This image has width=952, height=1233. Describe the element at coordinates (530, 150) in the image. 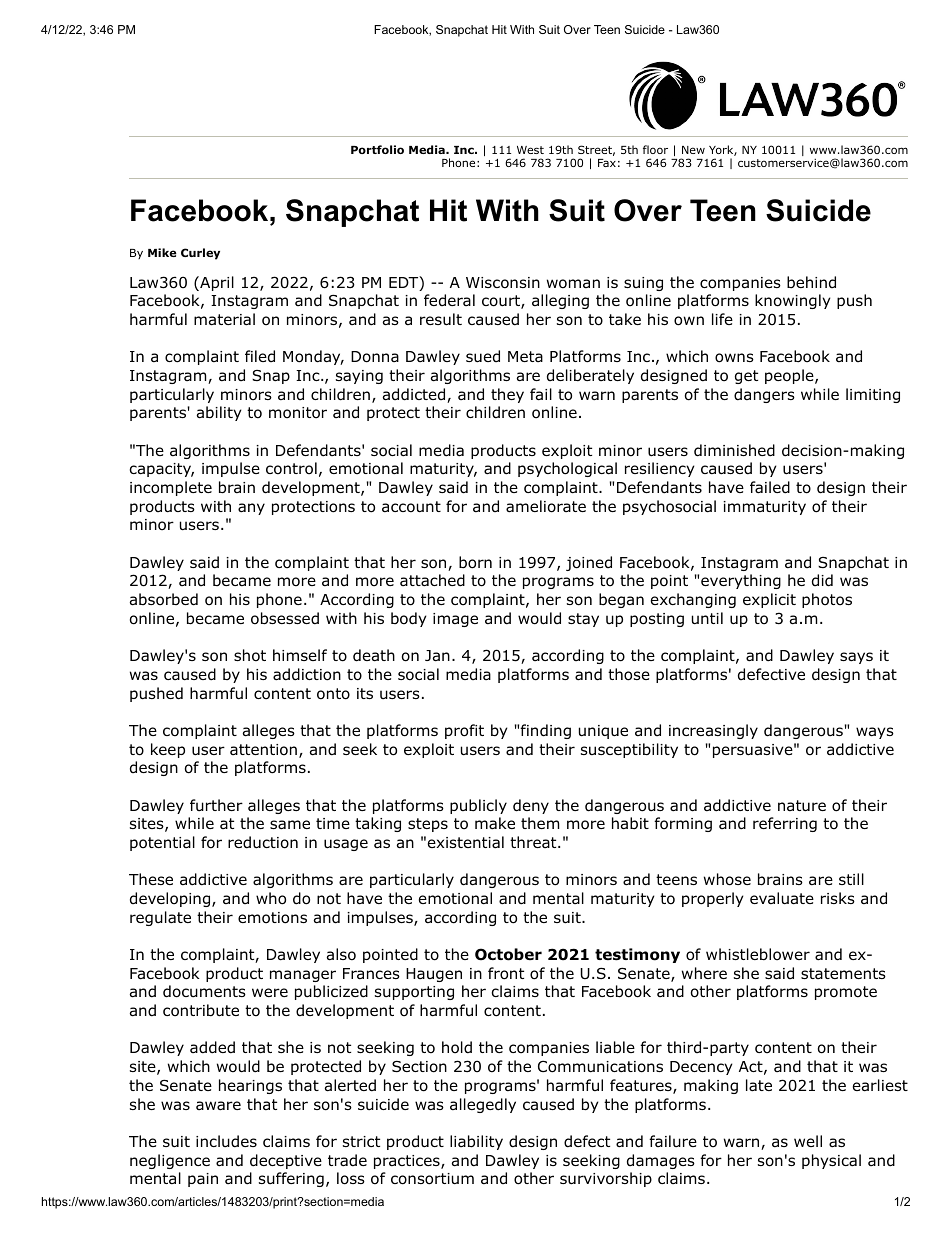

I see `West` at that location.
